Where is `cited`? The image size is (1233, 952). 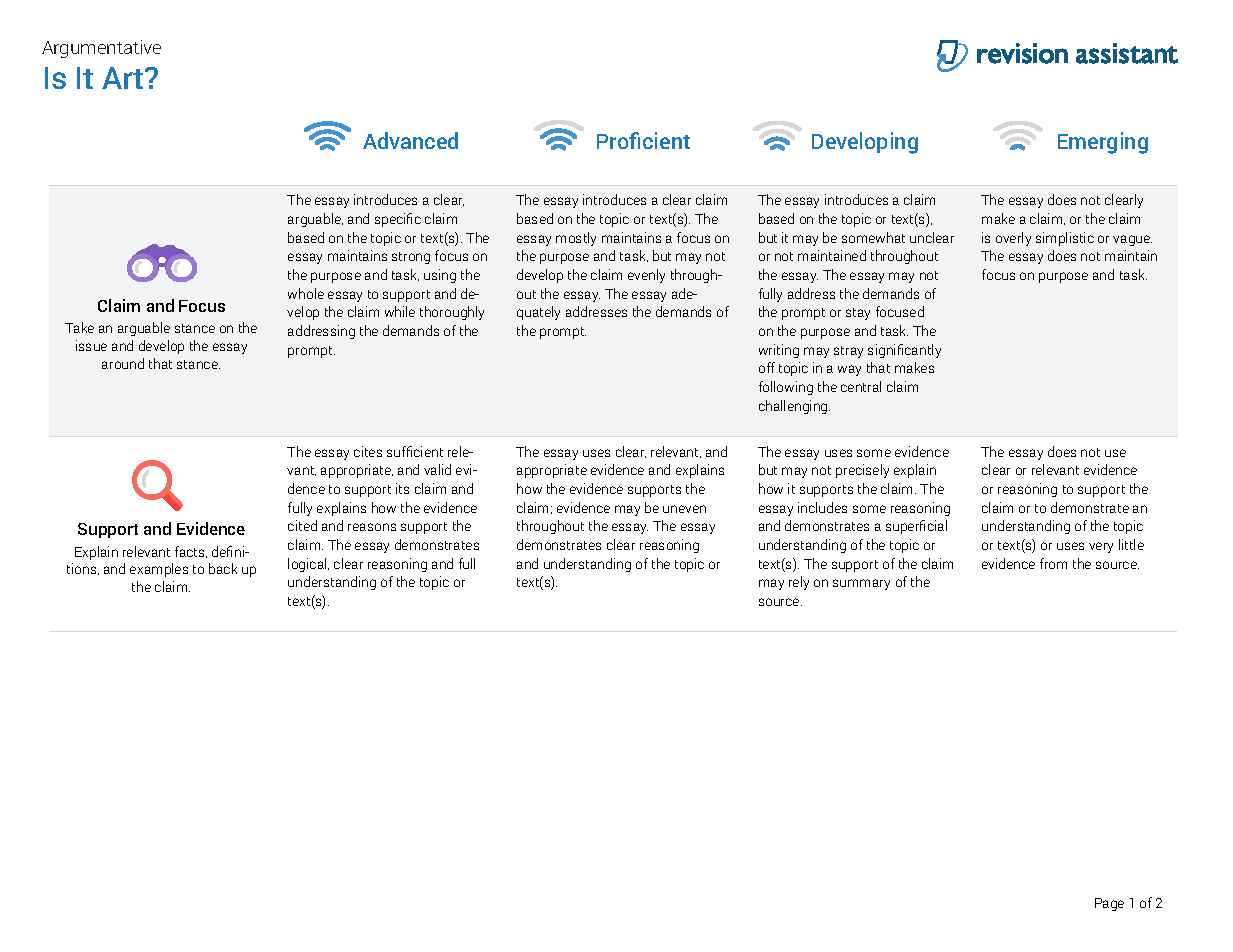
cited is located at coordinates (302, 525).
